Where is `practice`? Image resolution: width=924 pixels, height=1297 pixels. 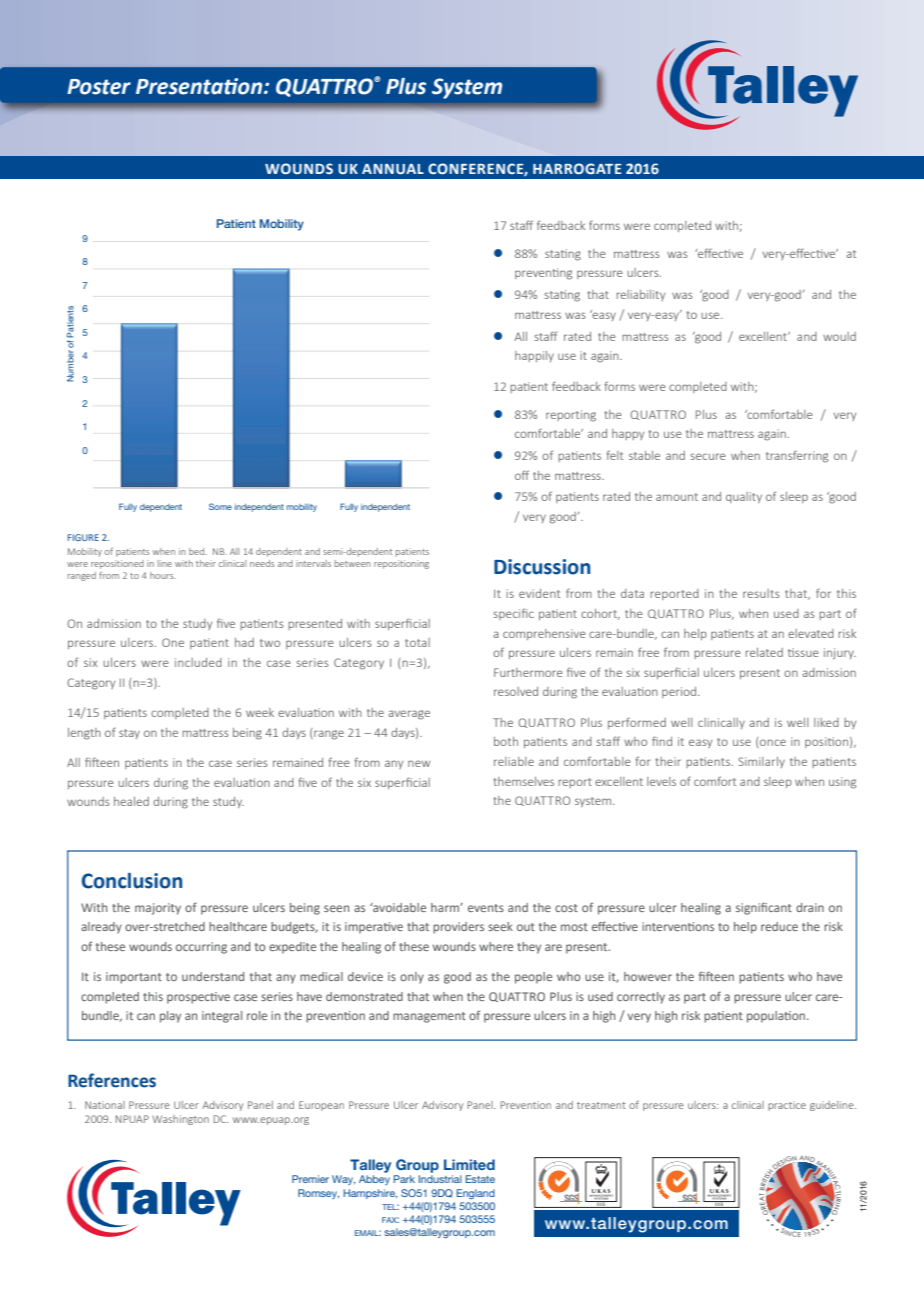 practice is located at coordinates (787, 1106).
